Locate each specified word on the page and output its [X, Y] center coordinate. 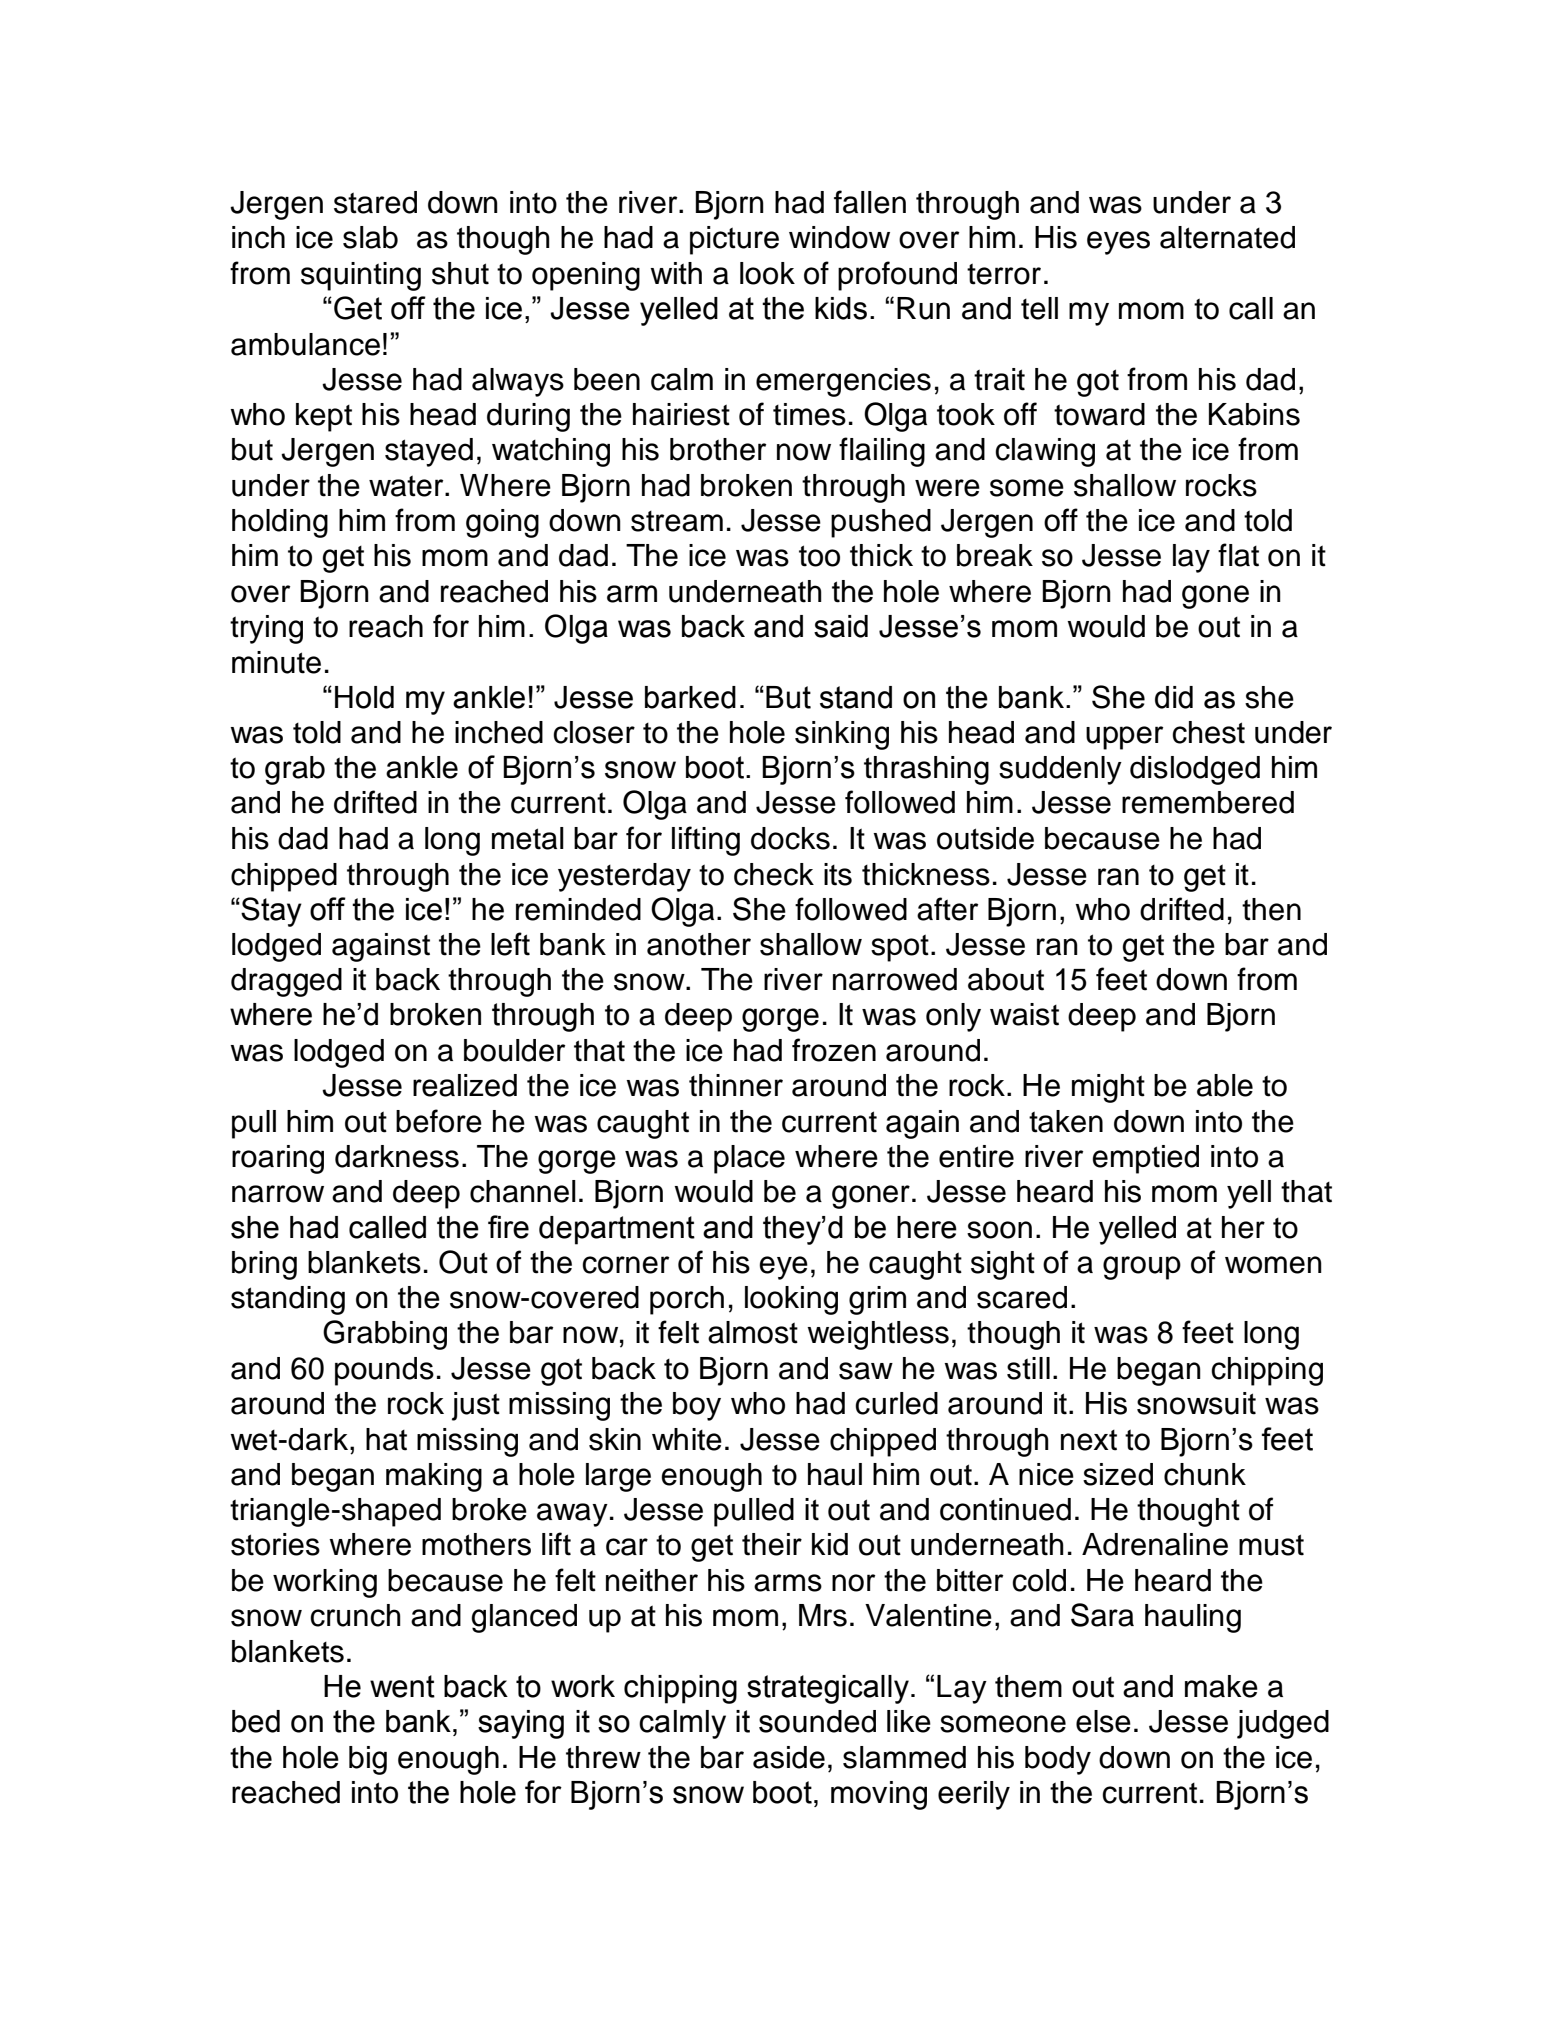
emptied [1145, 1159]
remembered [1208, 802]
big [368, 1760]
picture [734, 240]
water [407, 486]
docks [790, 838]
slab [370, 237]
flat [1238, 555]
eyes [1118, 243]
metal [528, 838]
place [749, 1159]
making [434, 1477]
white [687, 1439]
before [439, 1121]
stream [677, 521]
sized [1118, 1474]
